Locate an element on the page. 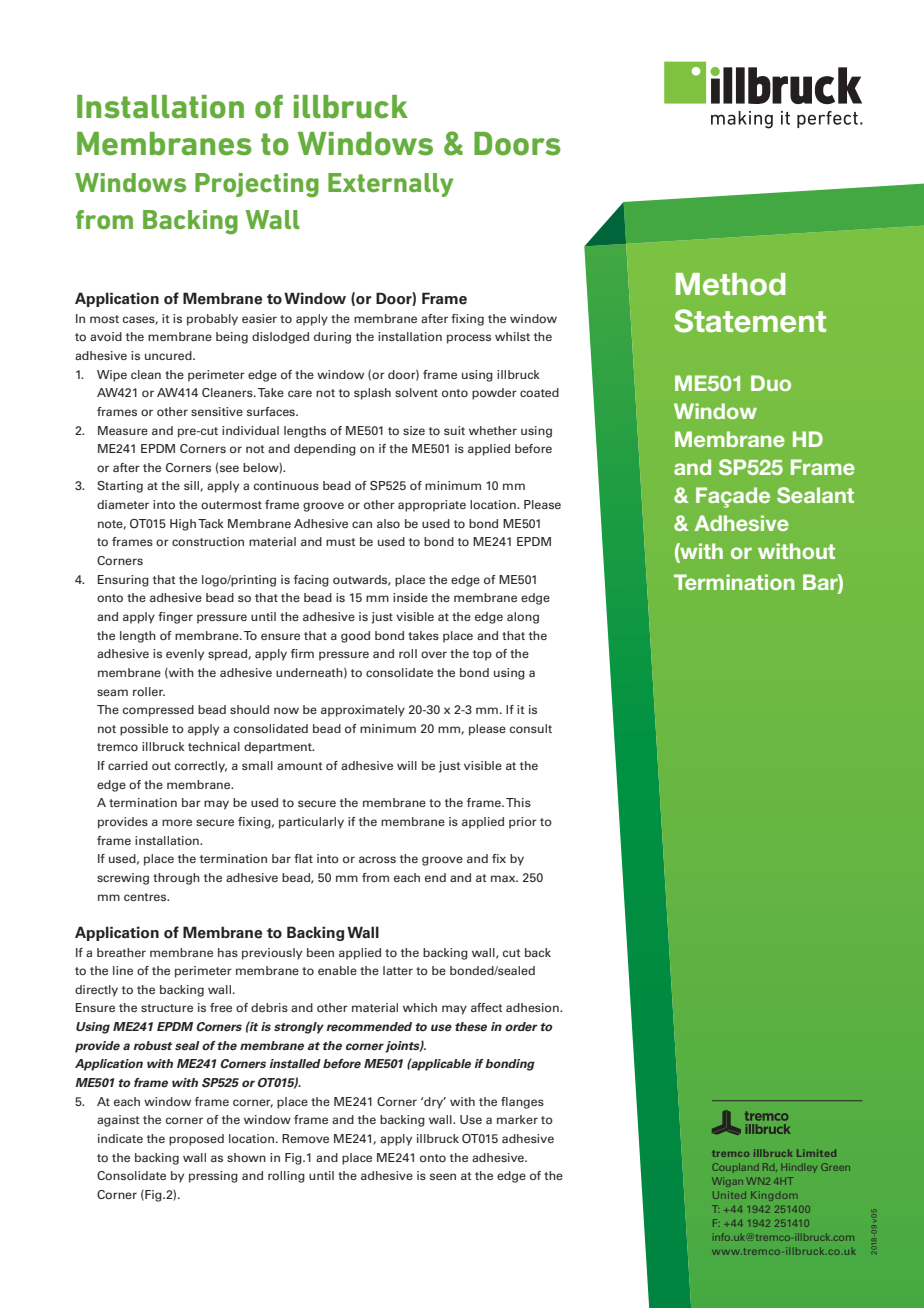 The width and height of the page is (924, 1308). Method is located at coordinates (730, 284).
